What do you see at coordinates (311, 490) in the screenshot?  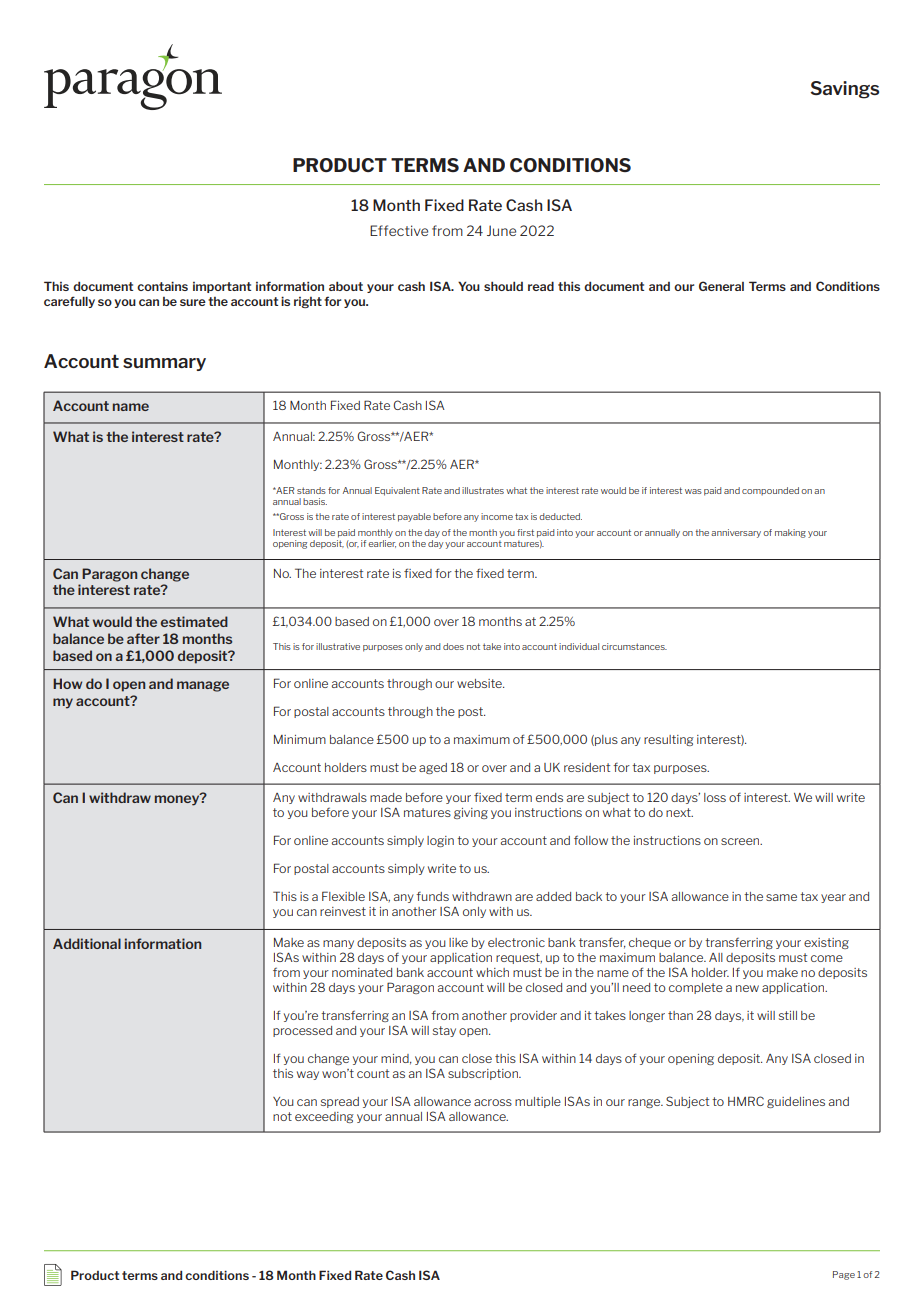 I see `stands` at bounding box center [311, 490].
